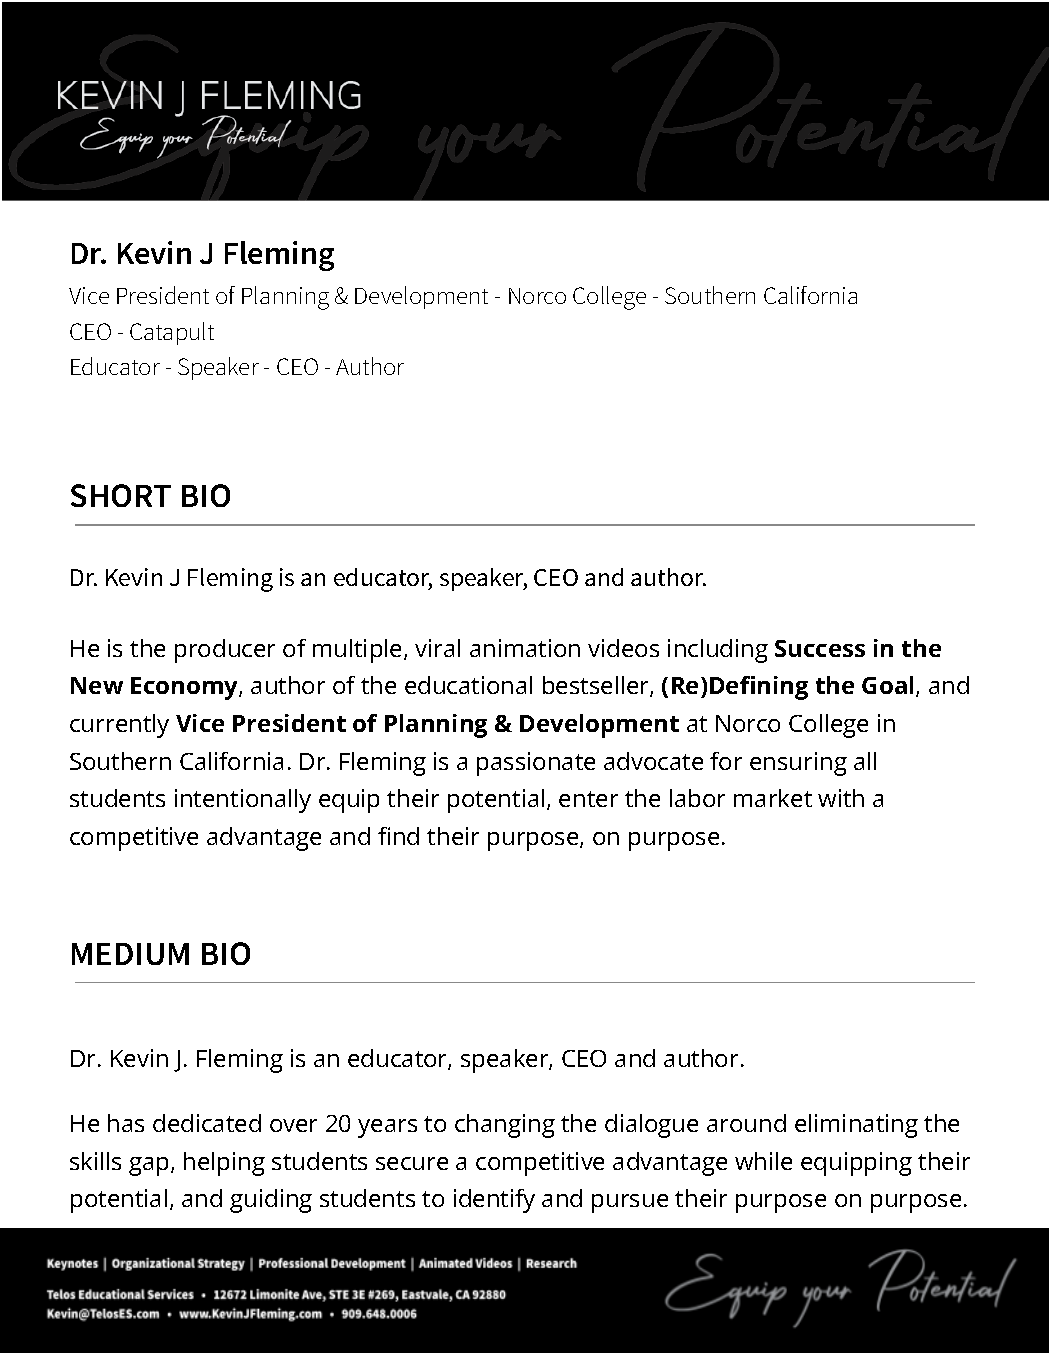 The height and width of the screenshot is (1357, 1049). I want to click on market, so click(773, 798).
